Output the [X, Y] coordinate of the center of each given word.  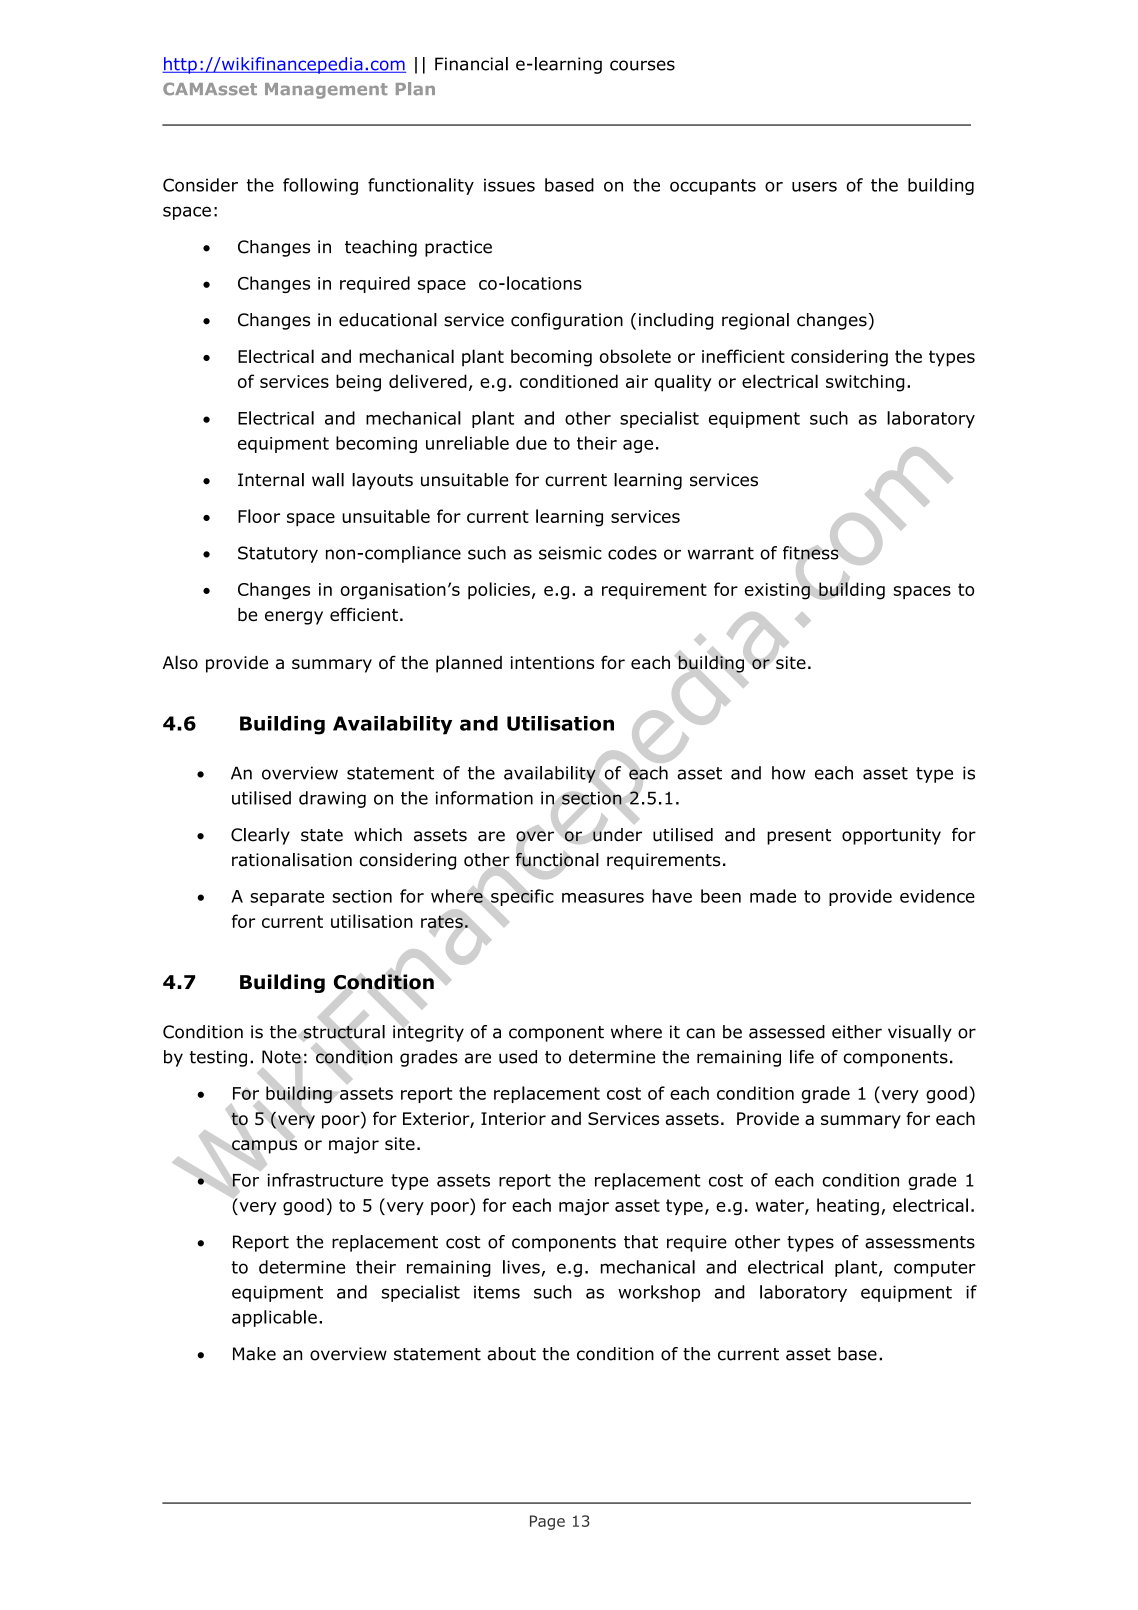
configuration [567, 321]
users [814, 186]
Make [254, 1354]
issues [509, 185]
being [358, 383]
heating [848, 1207]
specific [522, 897]
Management [326, 91]
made [773, 896]
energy [294, 618]
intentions [552, 662]
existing [777, 591]
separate [287, 898]
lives [521, 1267]
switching [865, 383]
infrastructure [325, 1180]
